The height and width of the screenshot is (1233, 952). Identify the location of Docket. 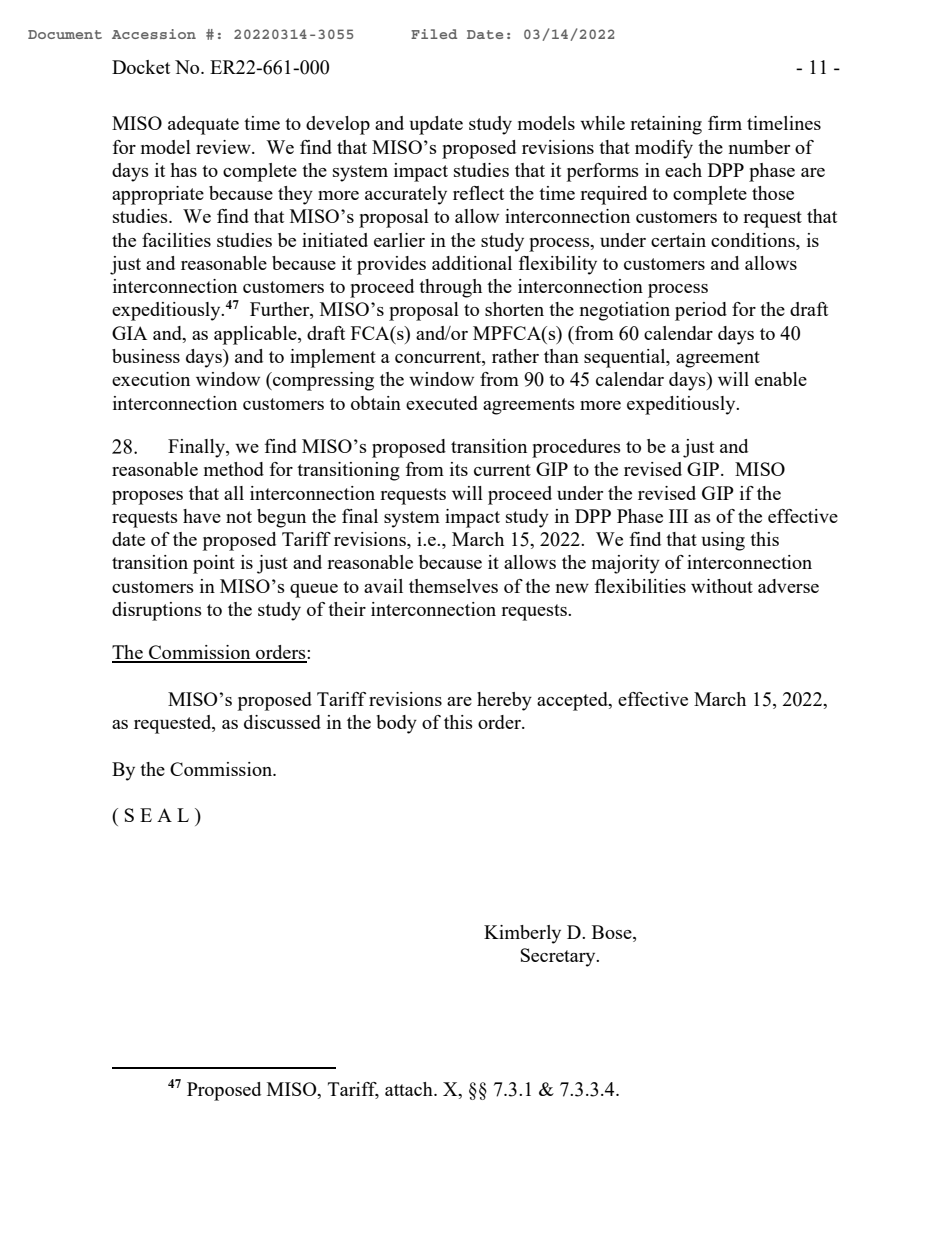
(141, 67).
